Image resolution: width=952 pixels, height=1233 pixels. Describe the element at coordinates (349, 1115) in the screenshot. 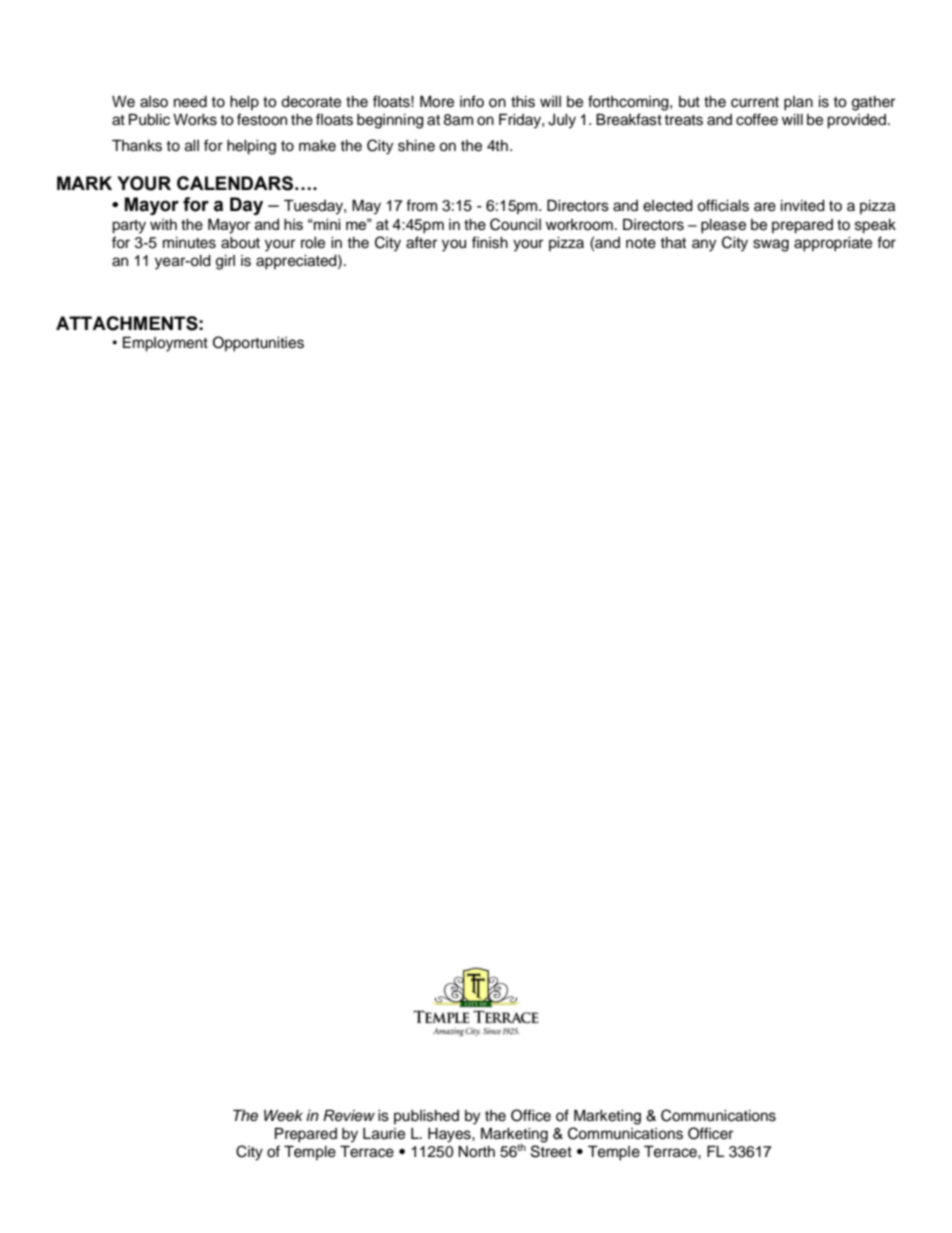

I see `Review` at that location.
